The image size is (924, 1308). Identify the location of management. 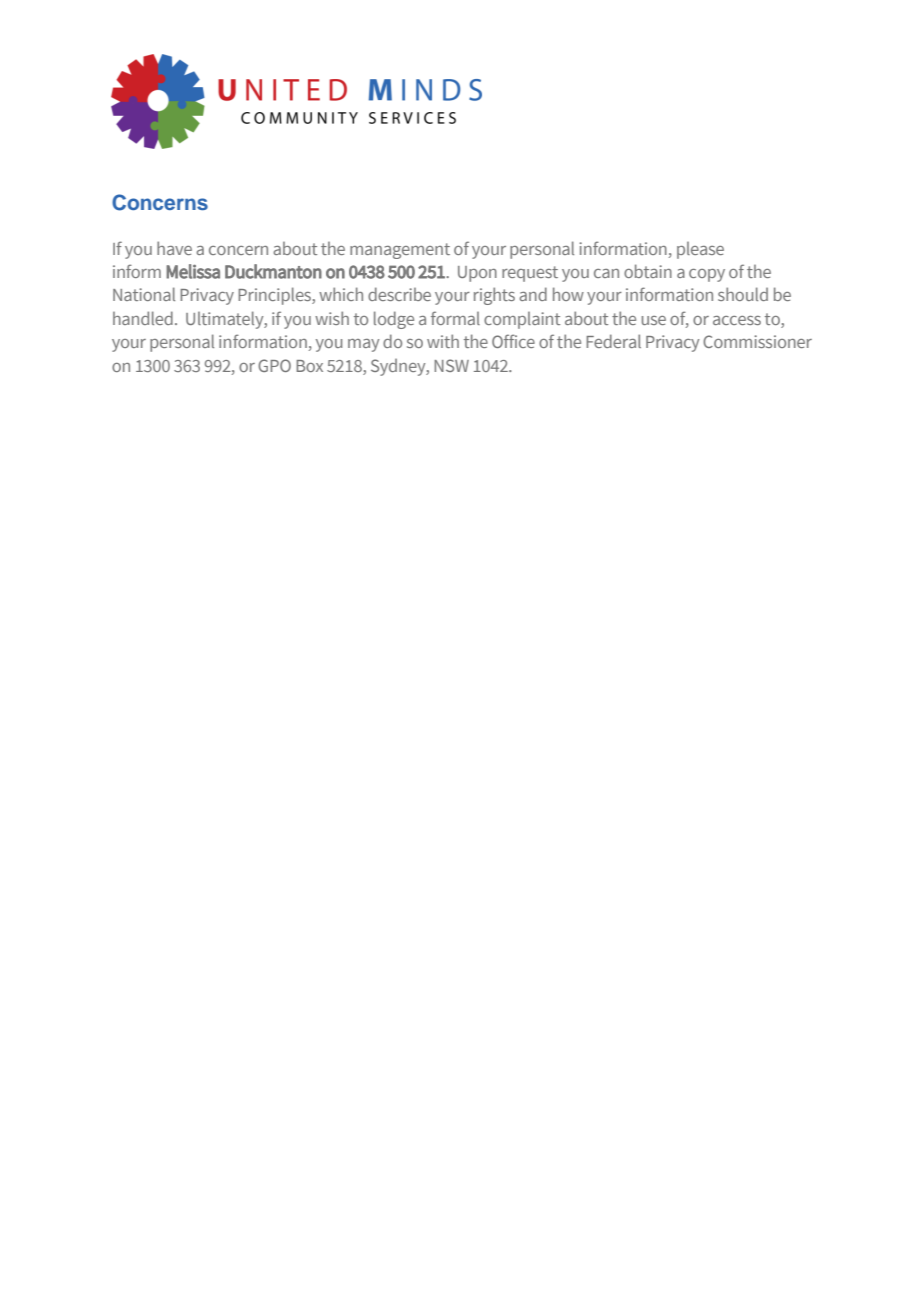
(400, 251).
